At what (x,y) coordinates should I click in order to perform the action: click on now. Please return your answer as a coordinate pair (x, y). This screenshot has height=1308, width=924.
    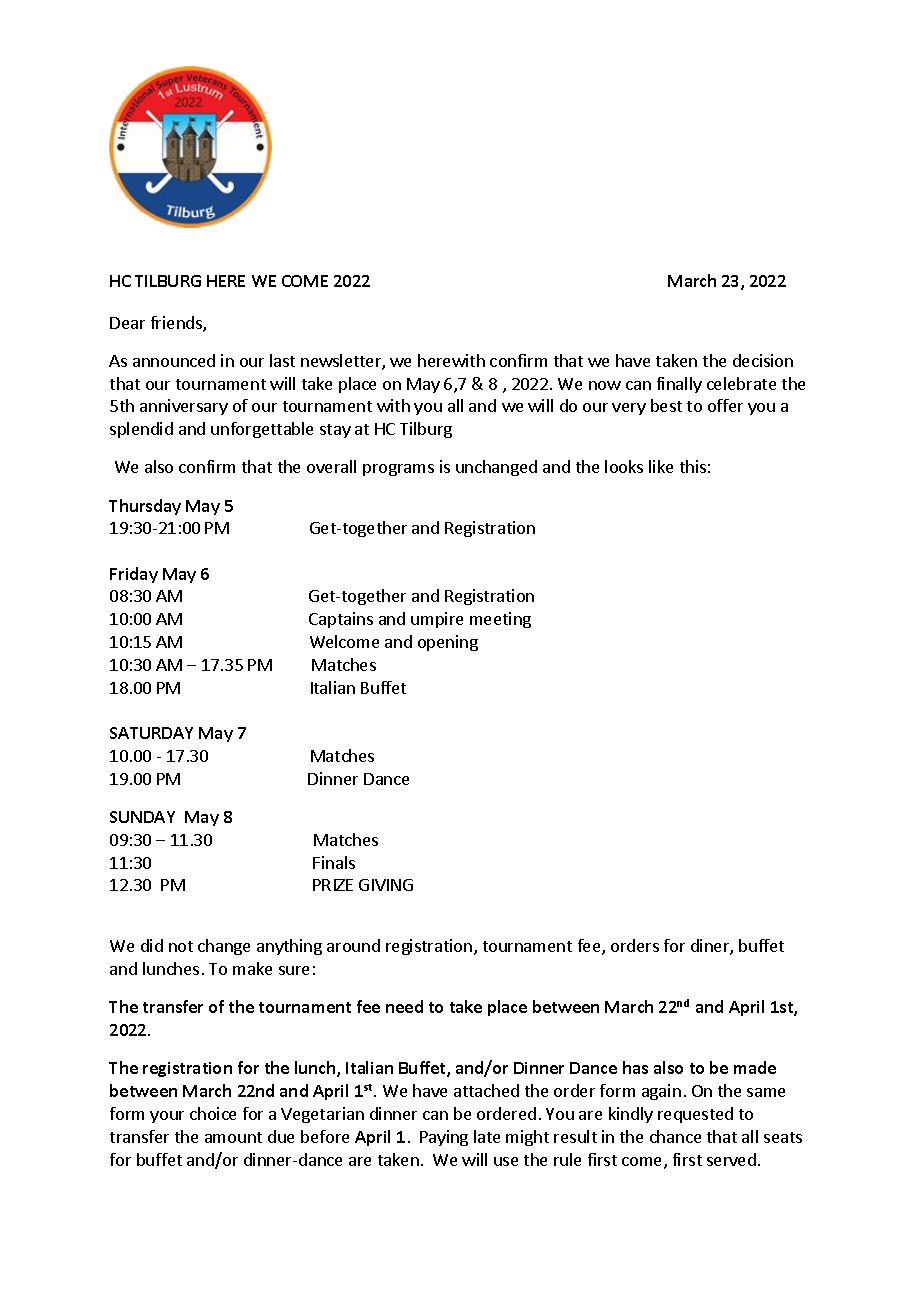
    Looking at the image, I should click on (605, 385).
